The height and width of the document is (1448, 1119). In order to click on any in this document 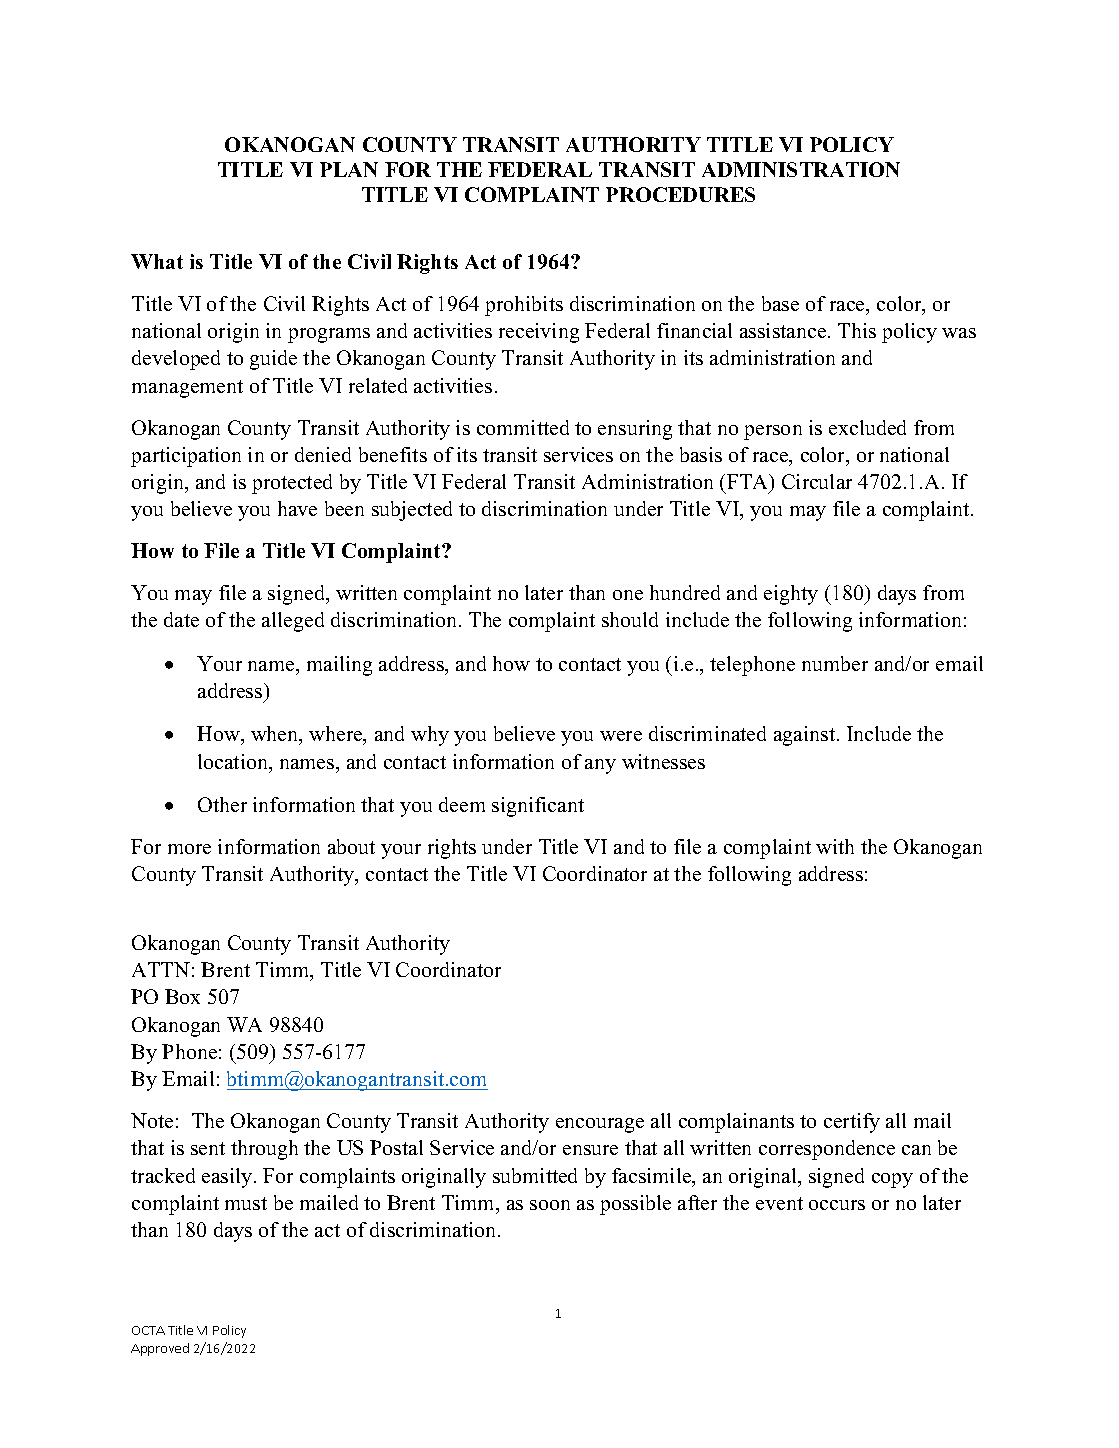, I will do `click(600, 766)`.
